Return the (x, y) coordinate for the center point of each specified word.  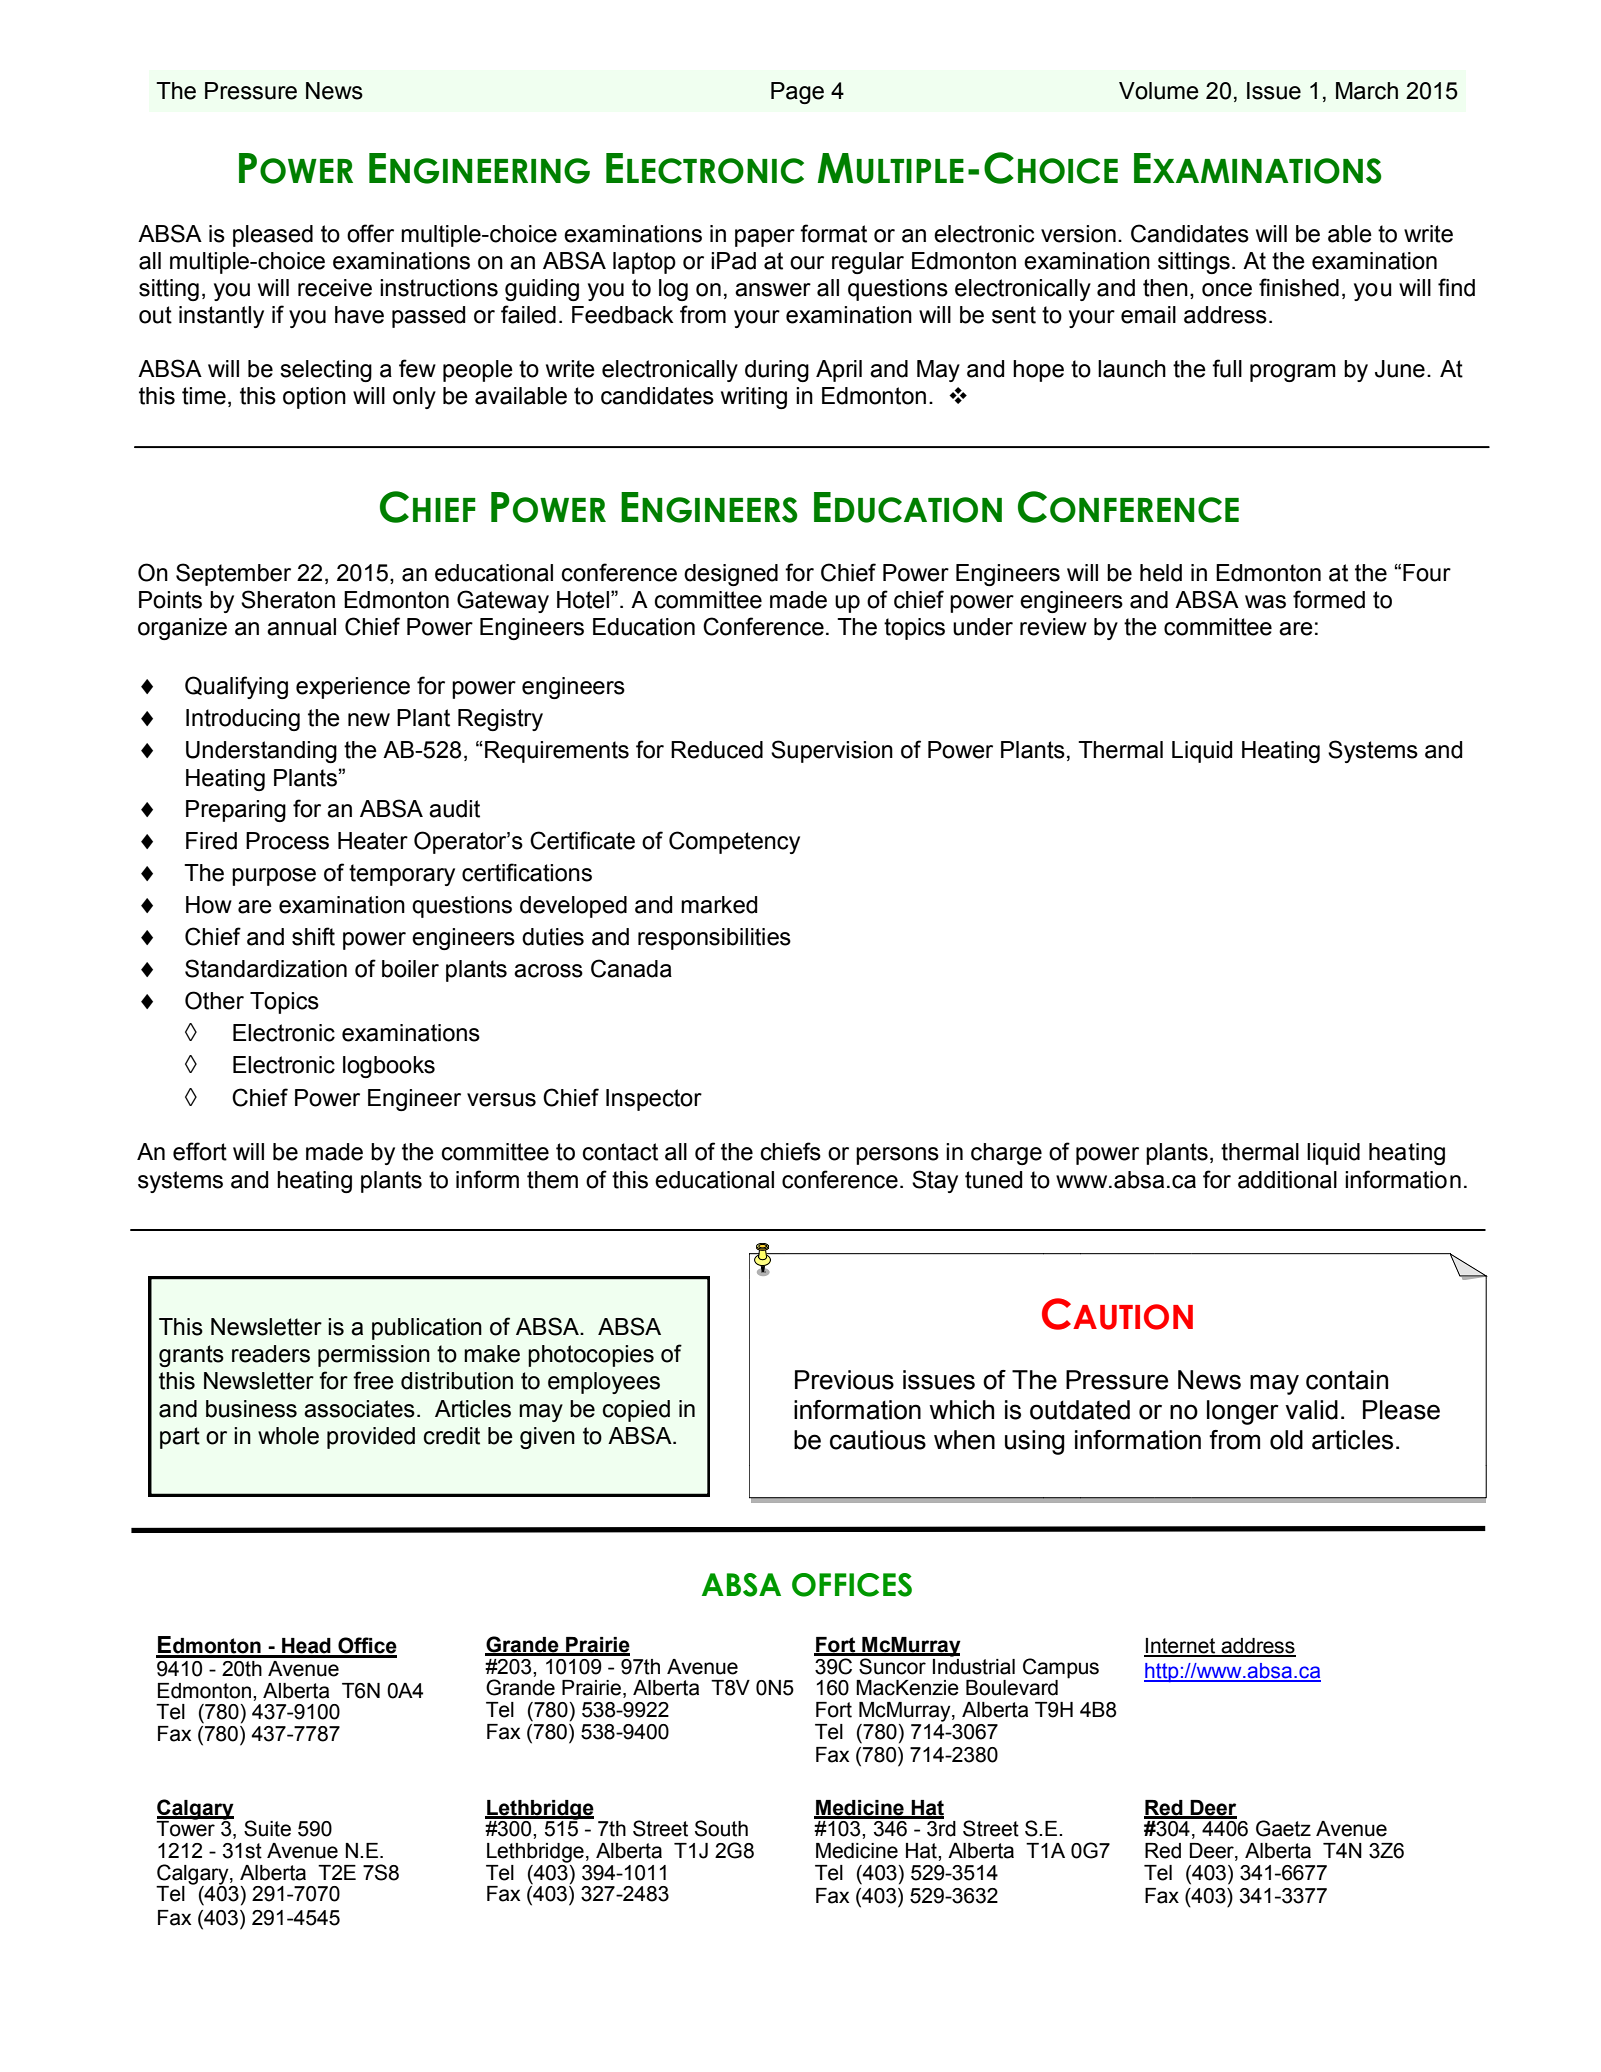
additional (1287, 1180)
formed (1329, 599)
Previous (844, 1380)
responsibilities (714, 939)
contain (1347, 1380)
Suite (267, 1828)
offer (370, 233)
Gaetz (1283, 1828)
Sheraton (288, 599)
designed (731, 575)
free (373, 1380)
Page (797, 93)
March (1367, 91)
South (721, 1828)
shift (313, 936)
